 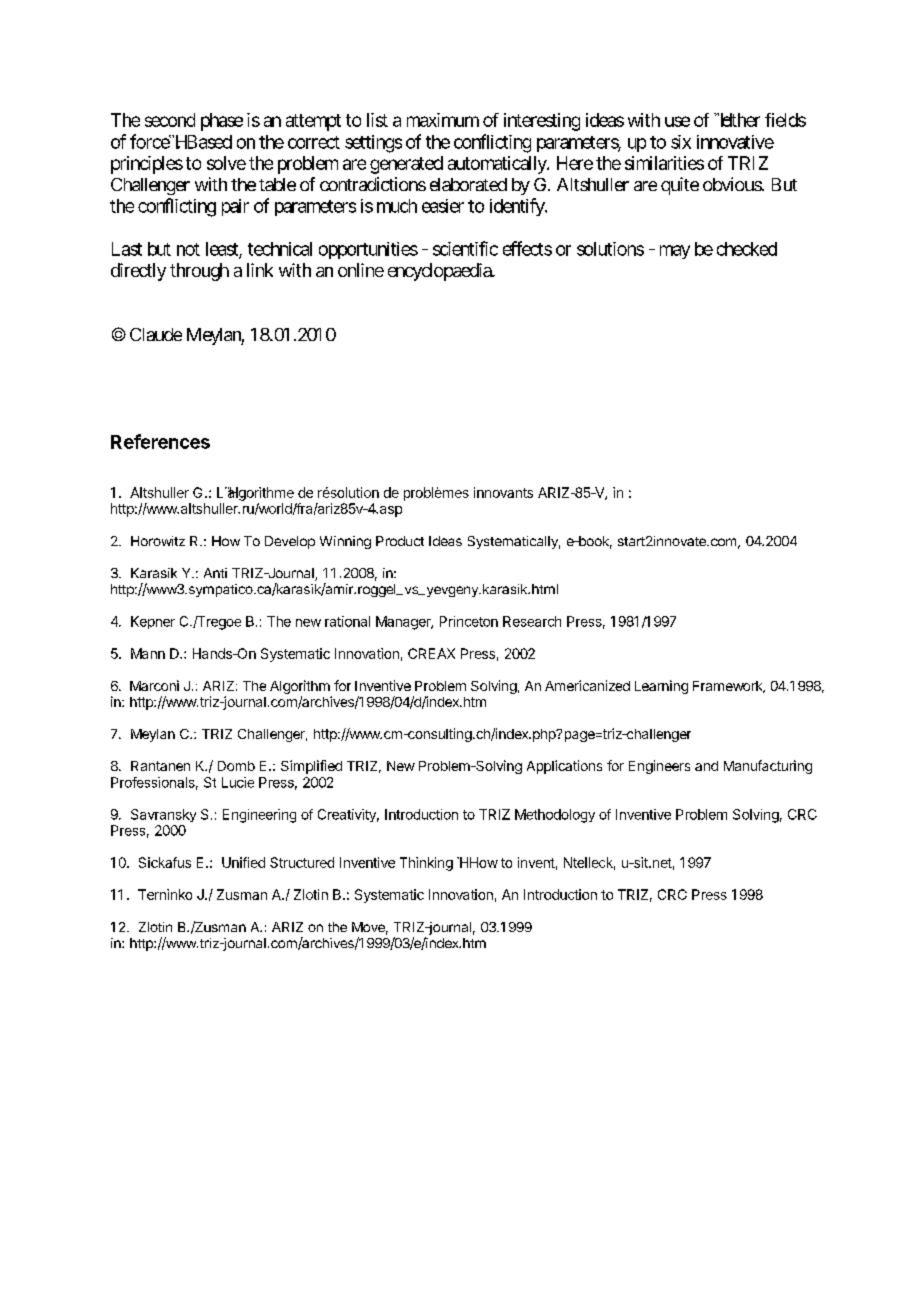 I want to click on may, so click(x=675, y=252).
